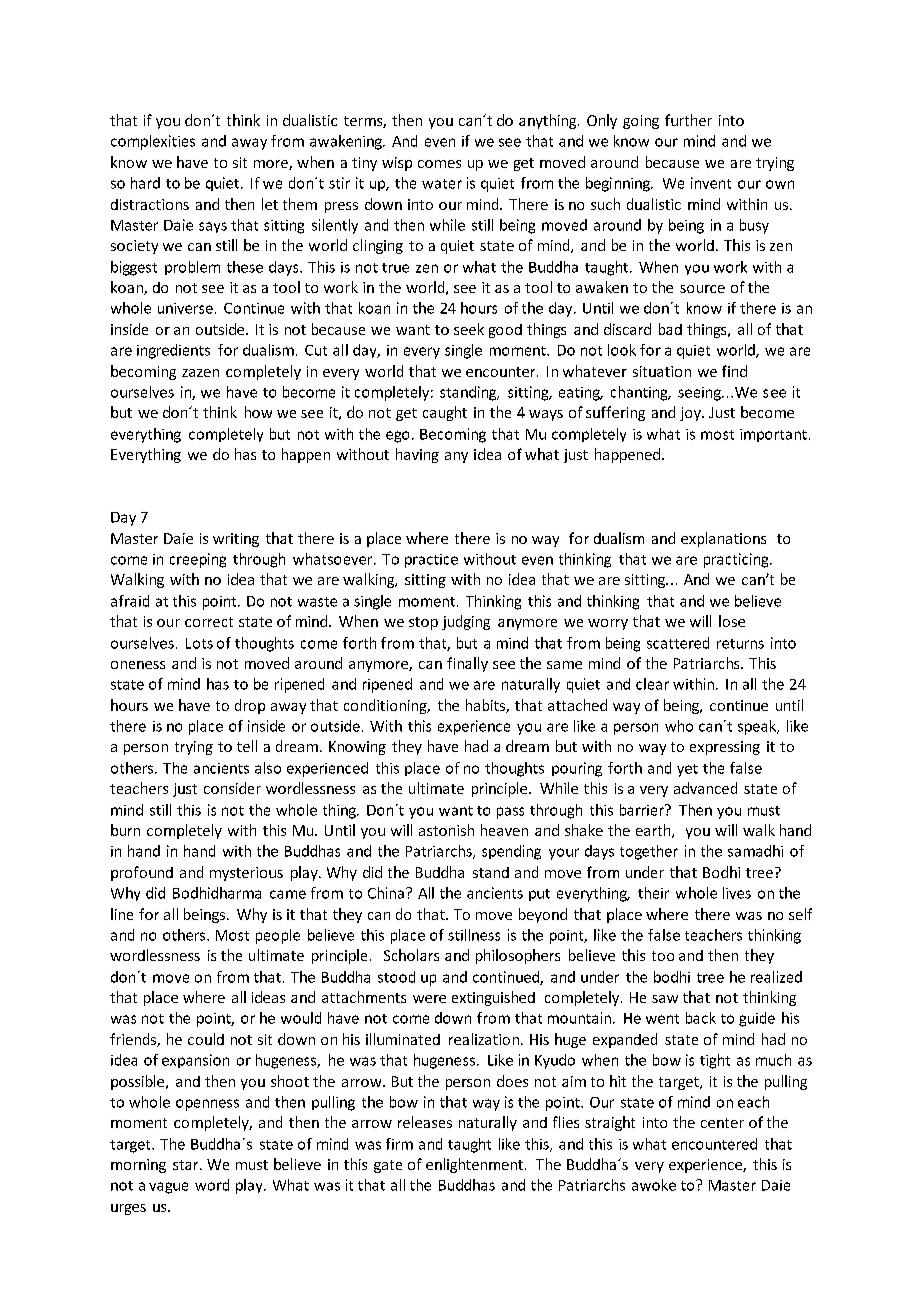  I want to click on complexities, so click(153, 142).
